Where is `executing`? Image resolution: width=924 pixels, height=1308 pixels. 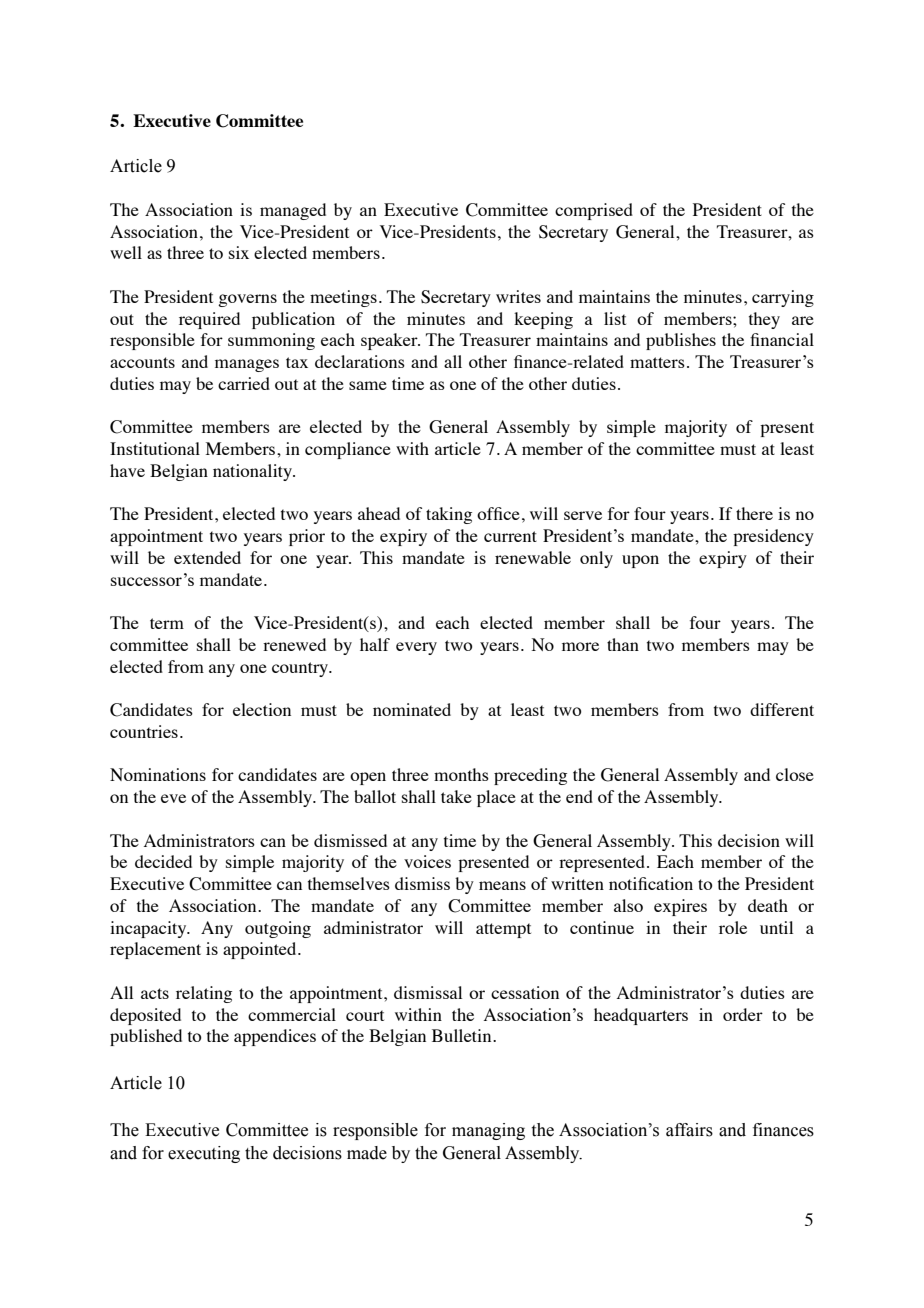
executing is located at coordinates (204, 1154).
